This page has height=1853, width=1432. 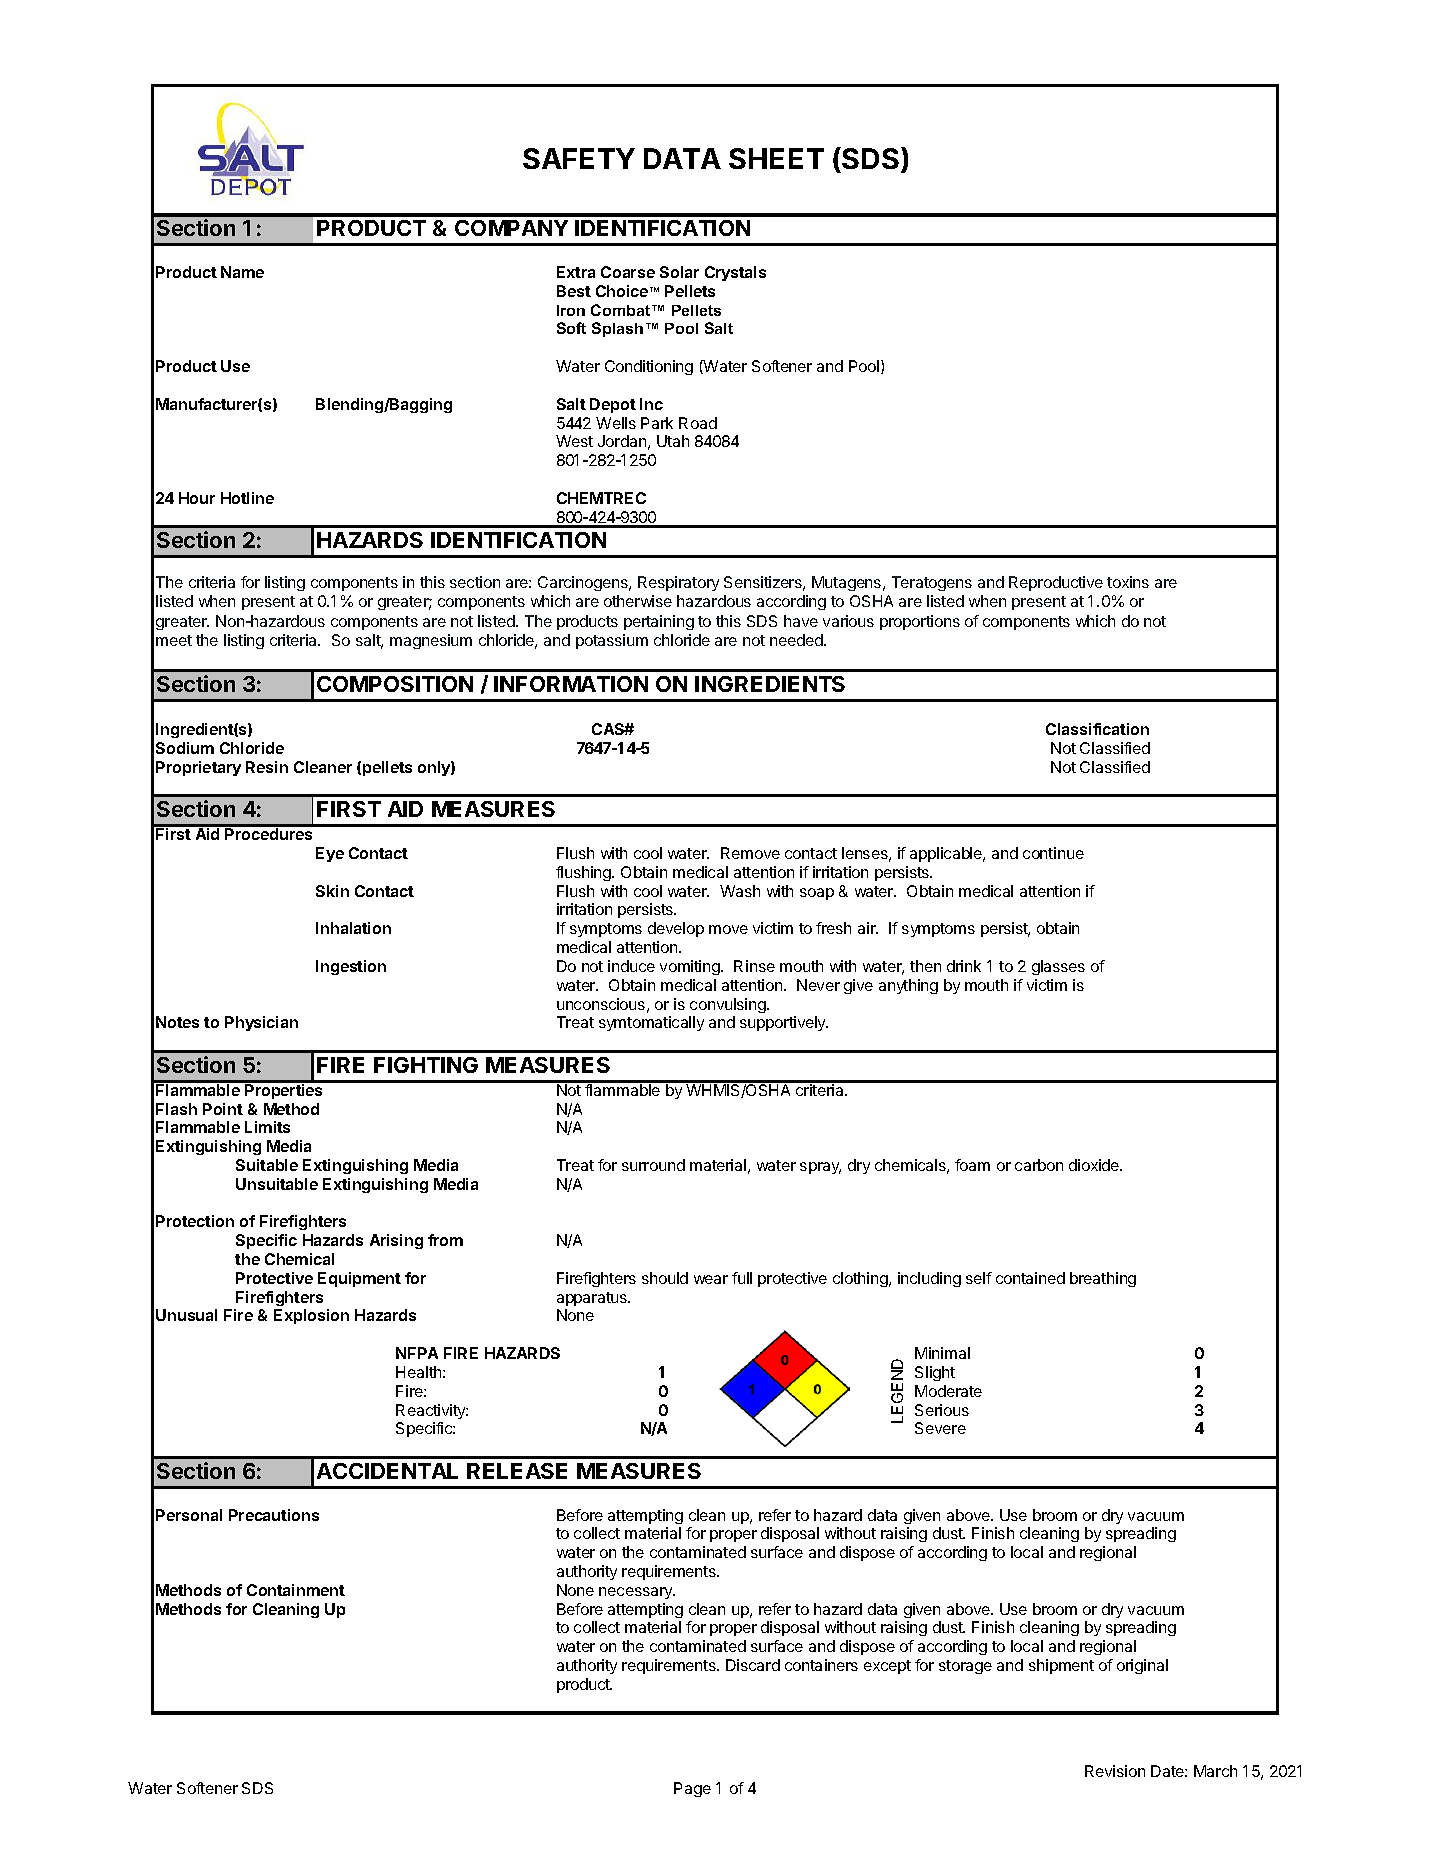 I want to click on SHEET, so click(x=776, y=158).
